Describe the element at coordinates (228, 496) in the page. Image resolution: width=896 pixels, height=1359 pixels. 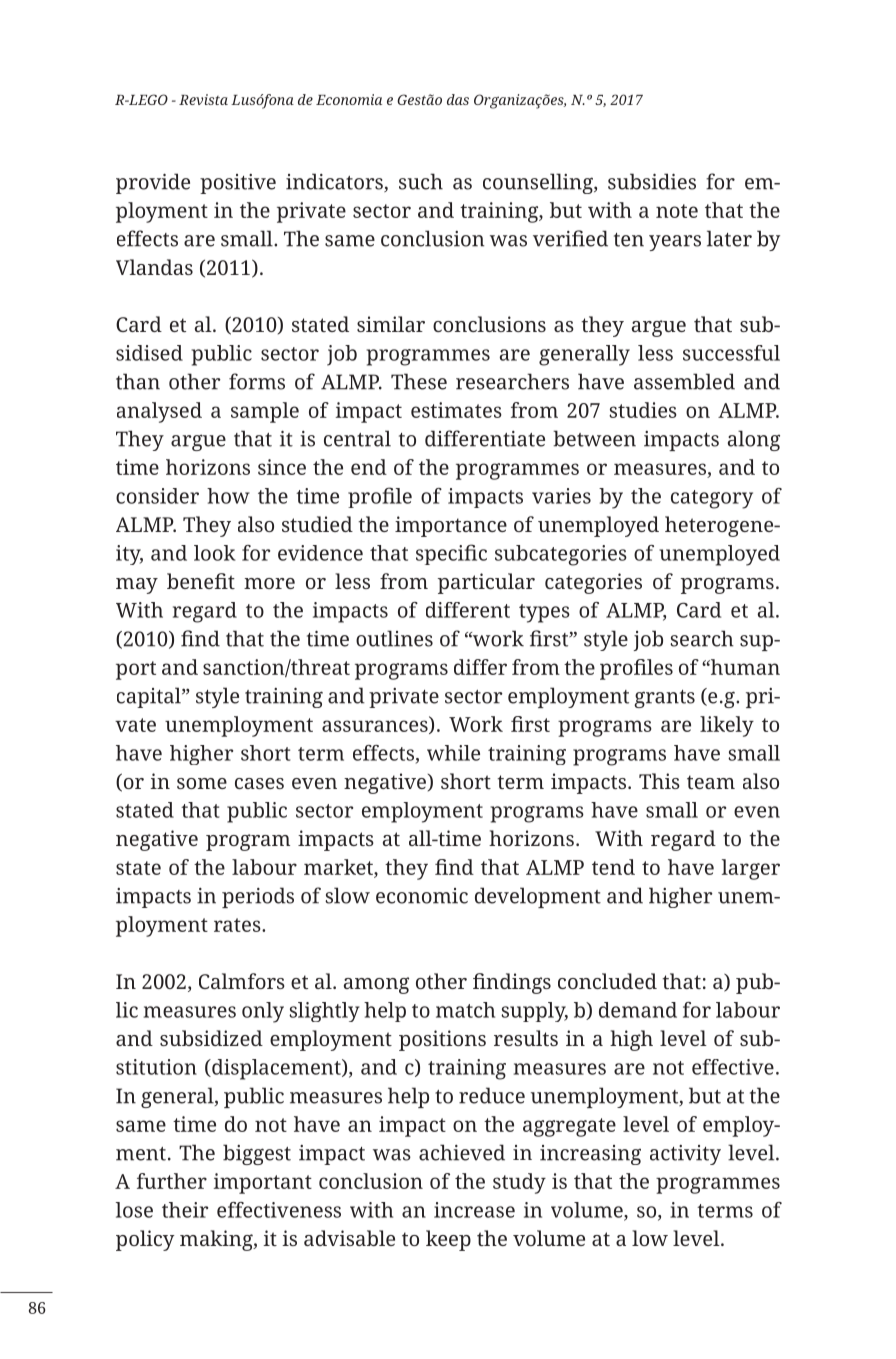
I see `how` at that location.
